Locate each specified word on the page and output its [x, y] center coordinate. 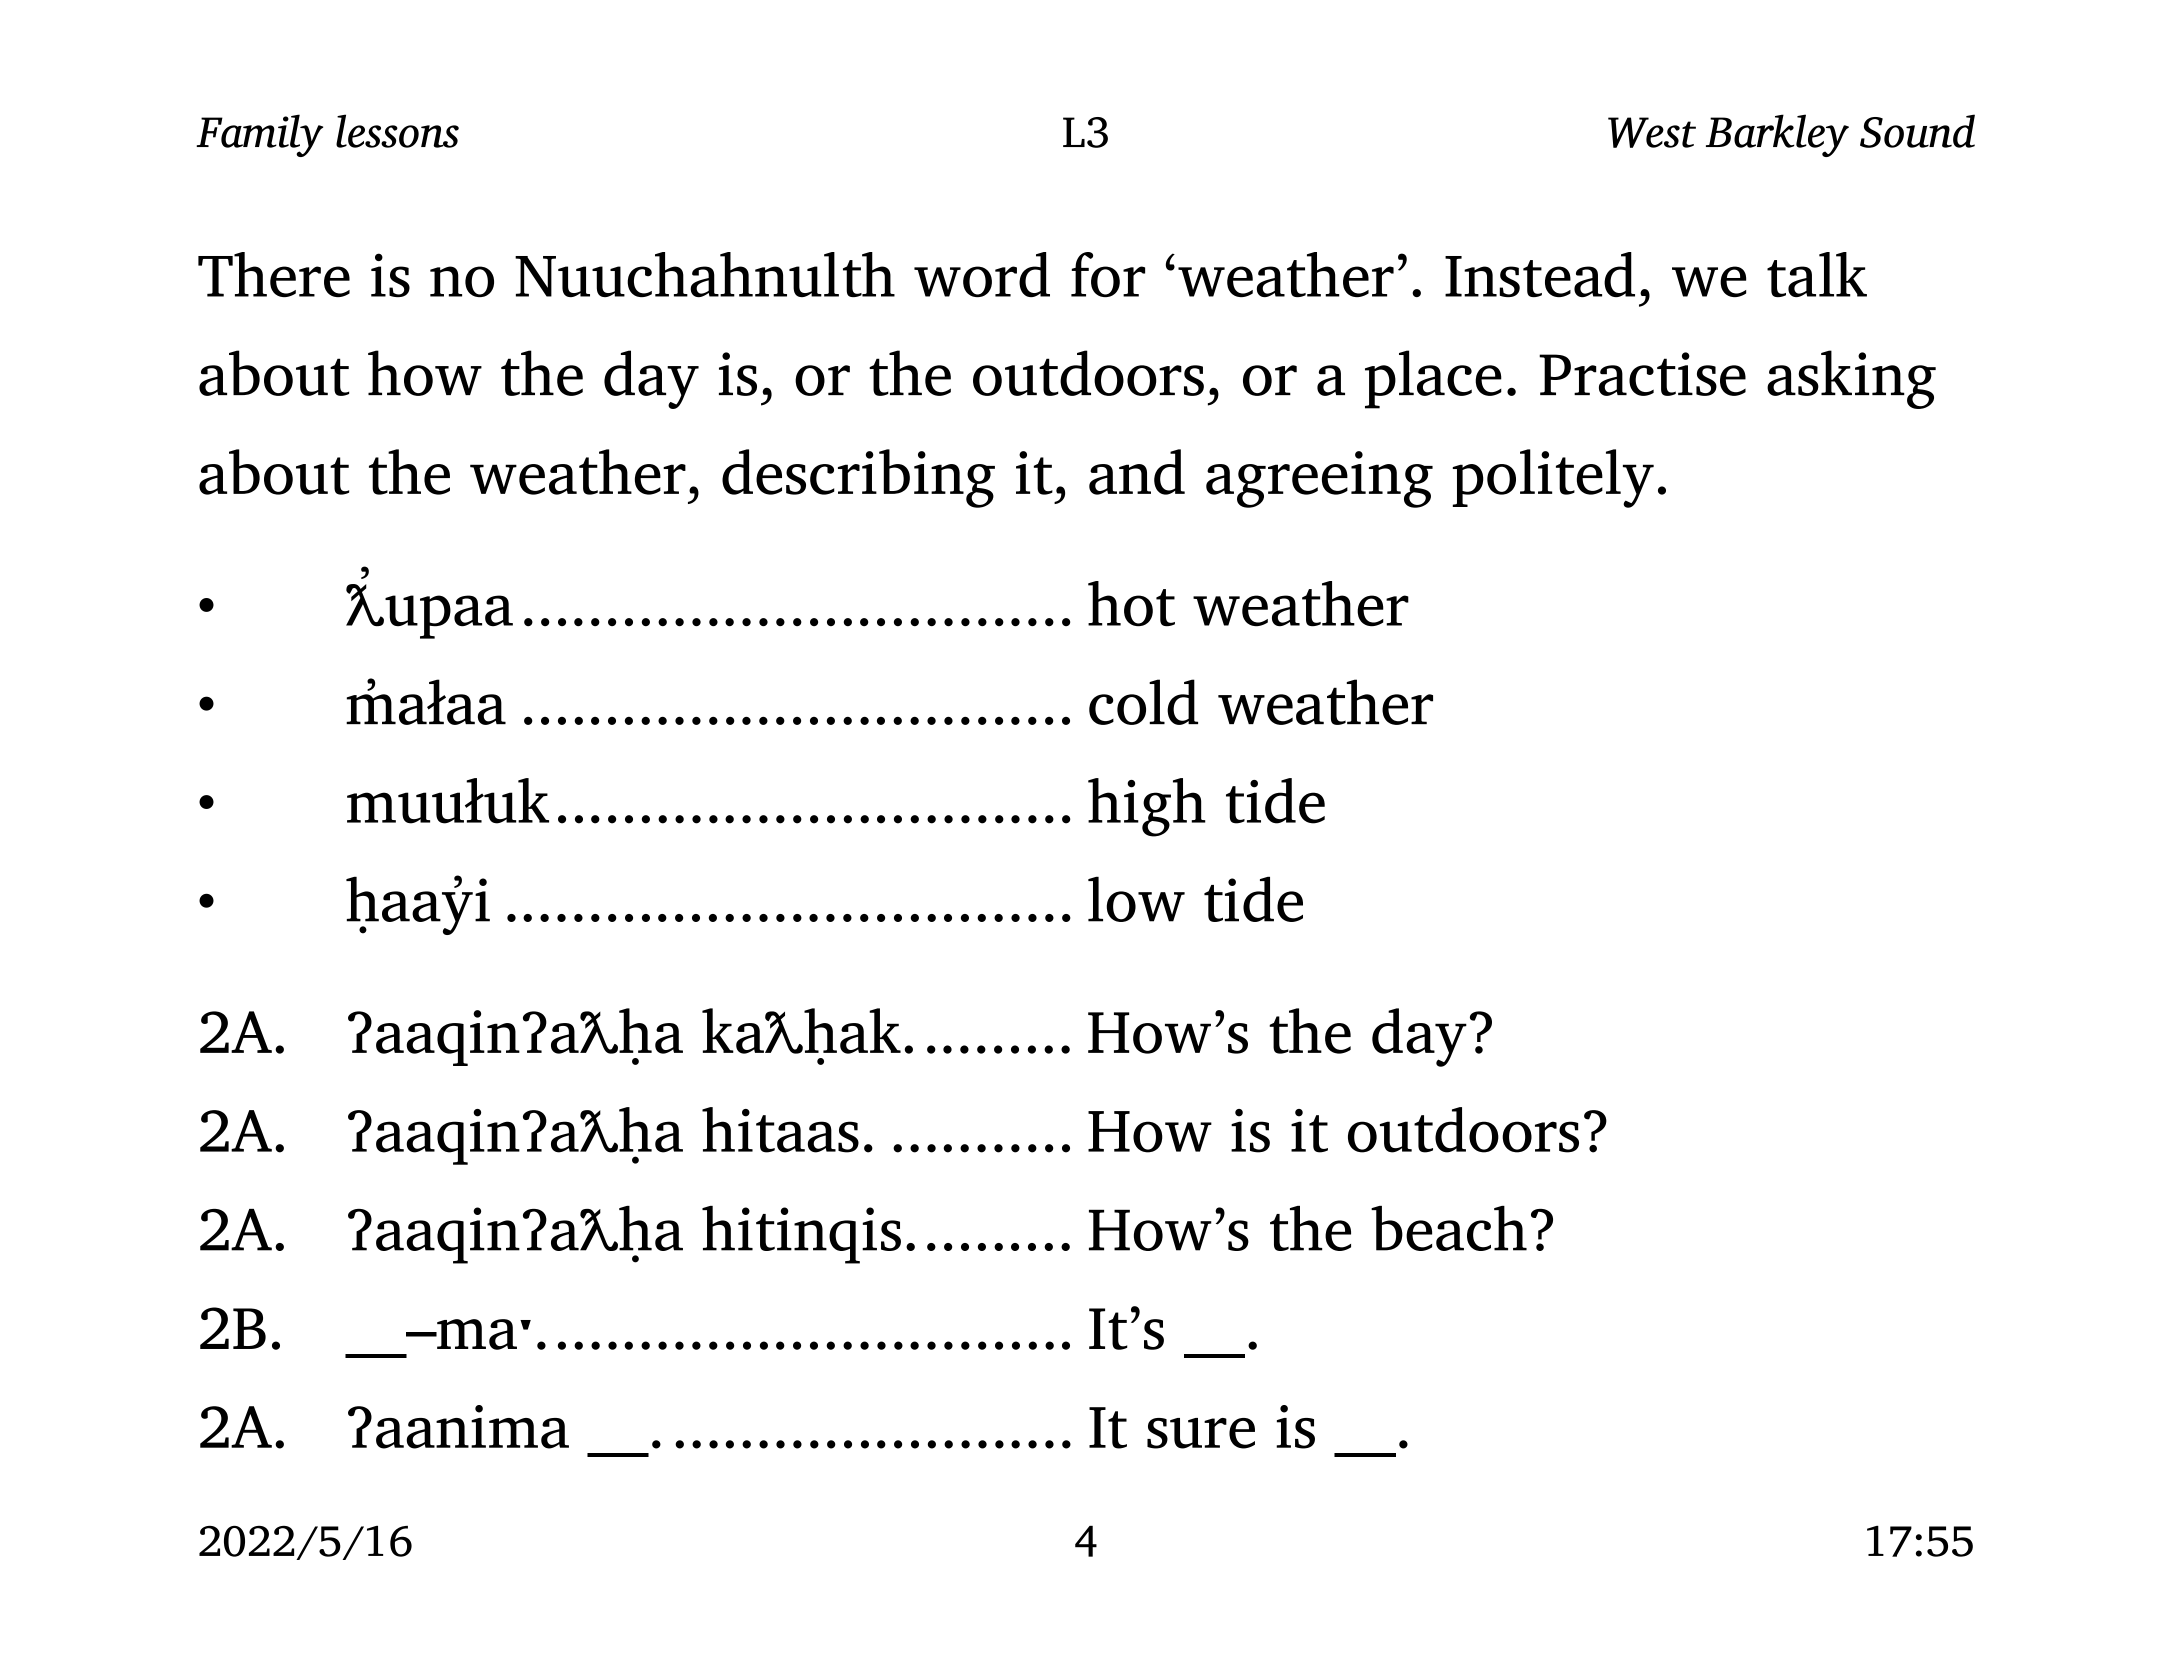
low [1136, 899]
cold [1143, 702]
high [1147, 807]
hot [1131, 604]
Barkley [1777, 135]
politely [1553, 478]
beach [1449, 1228]
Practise [1642, 374]
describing [858, 478]
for [1108, 274]
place [1433, 379]
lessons [397, 131]
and [1137, 472]
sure [1201, 1433]
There [274, 274]
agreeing [1319, 479]
